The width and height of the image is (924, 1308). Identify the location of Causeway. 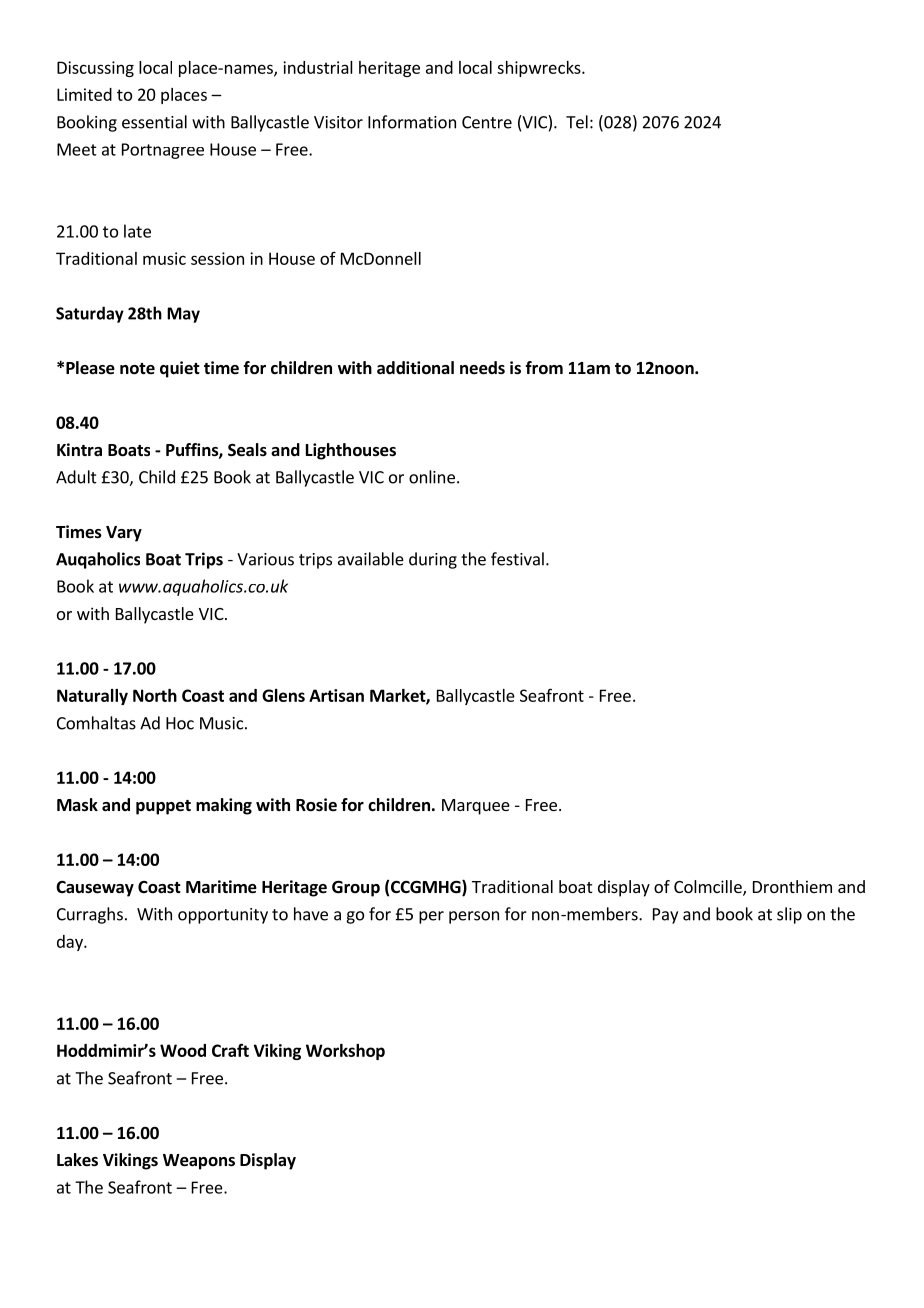
(95, 889).
